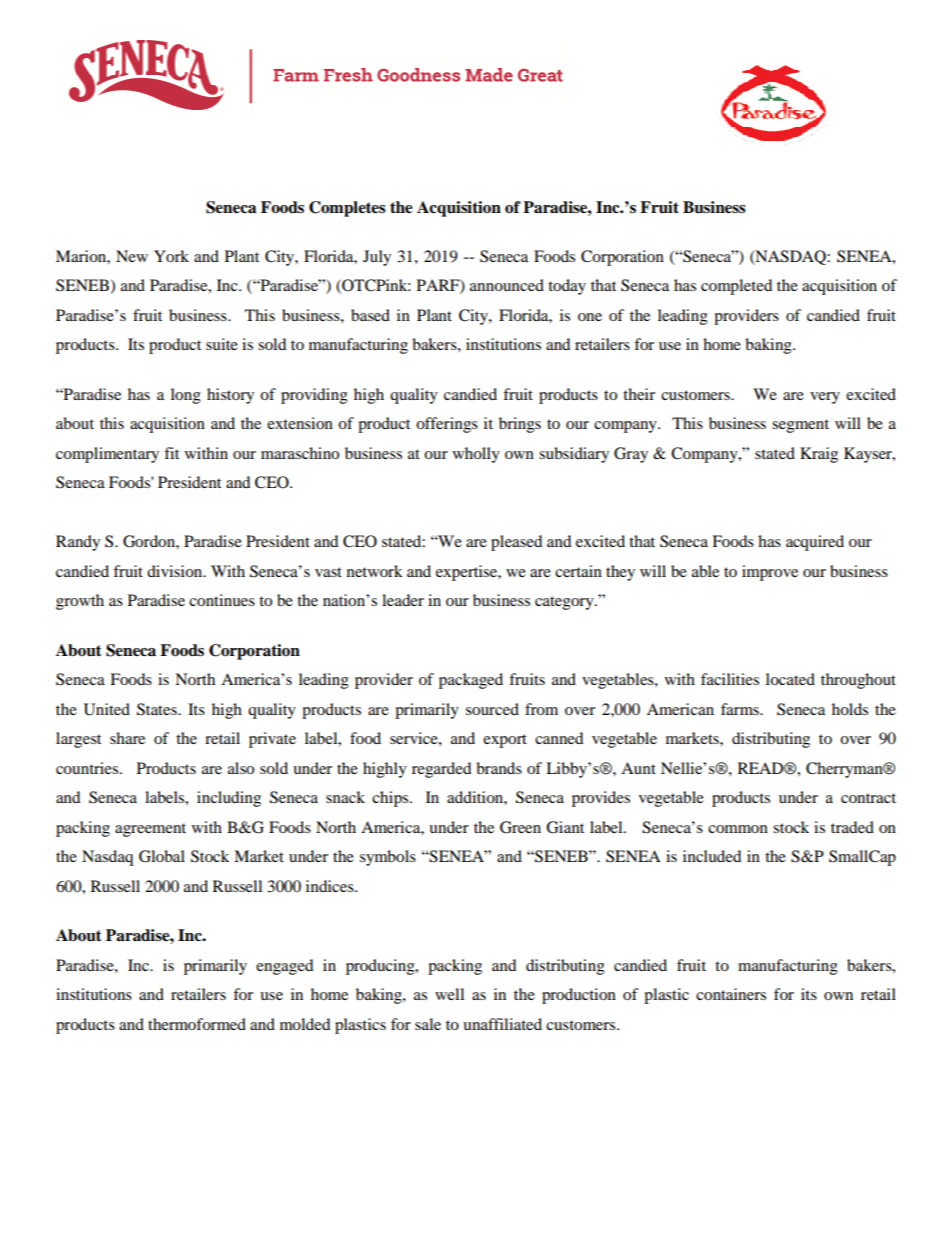 The height and width of the screenshot is (1233, 952). I want to click on improve, so click(770, 573).
